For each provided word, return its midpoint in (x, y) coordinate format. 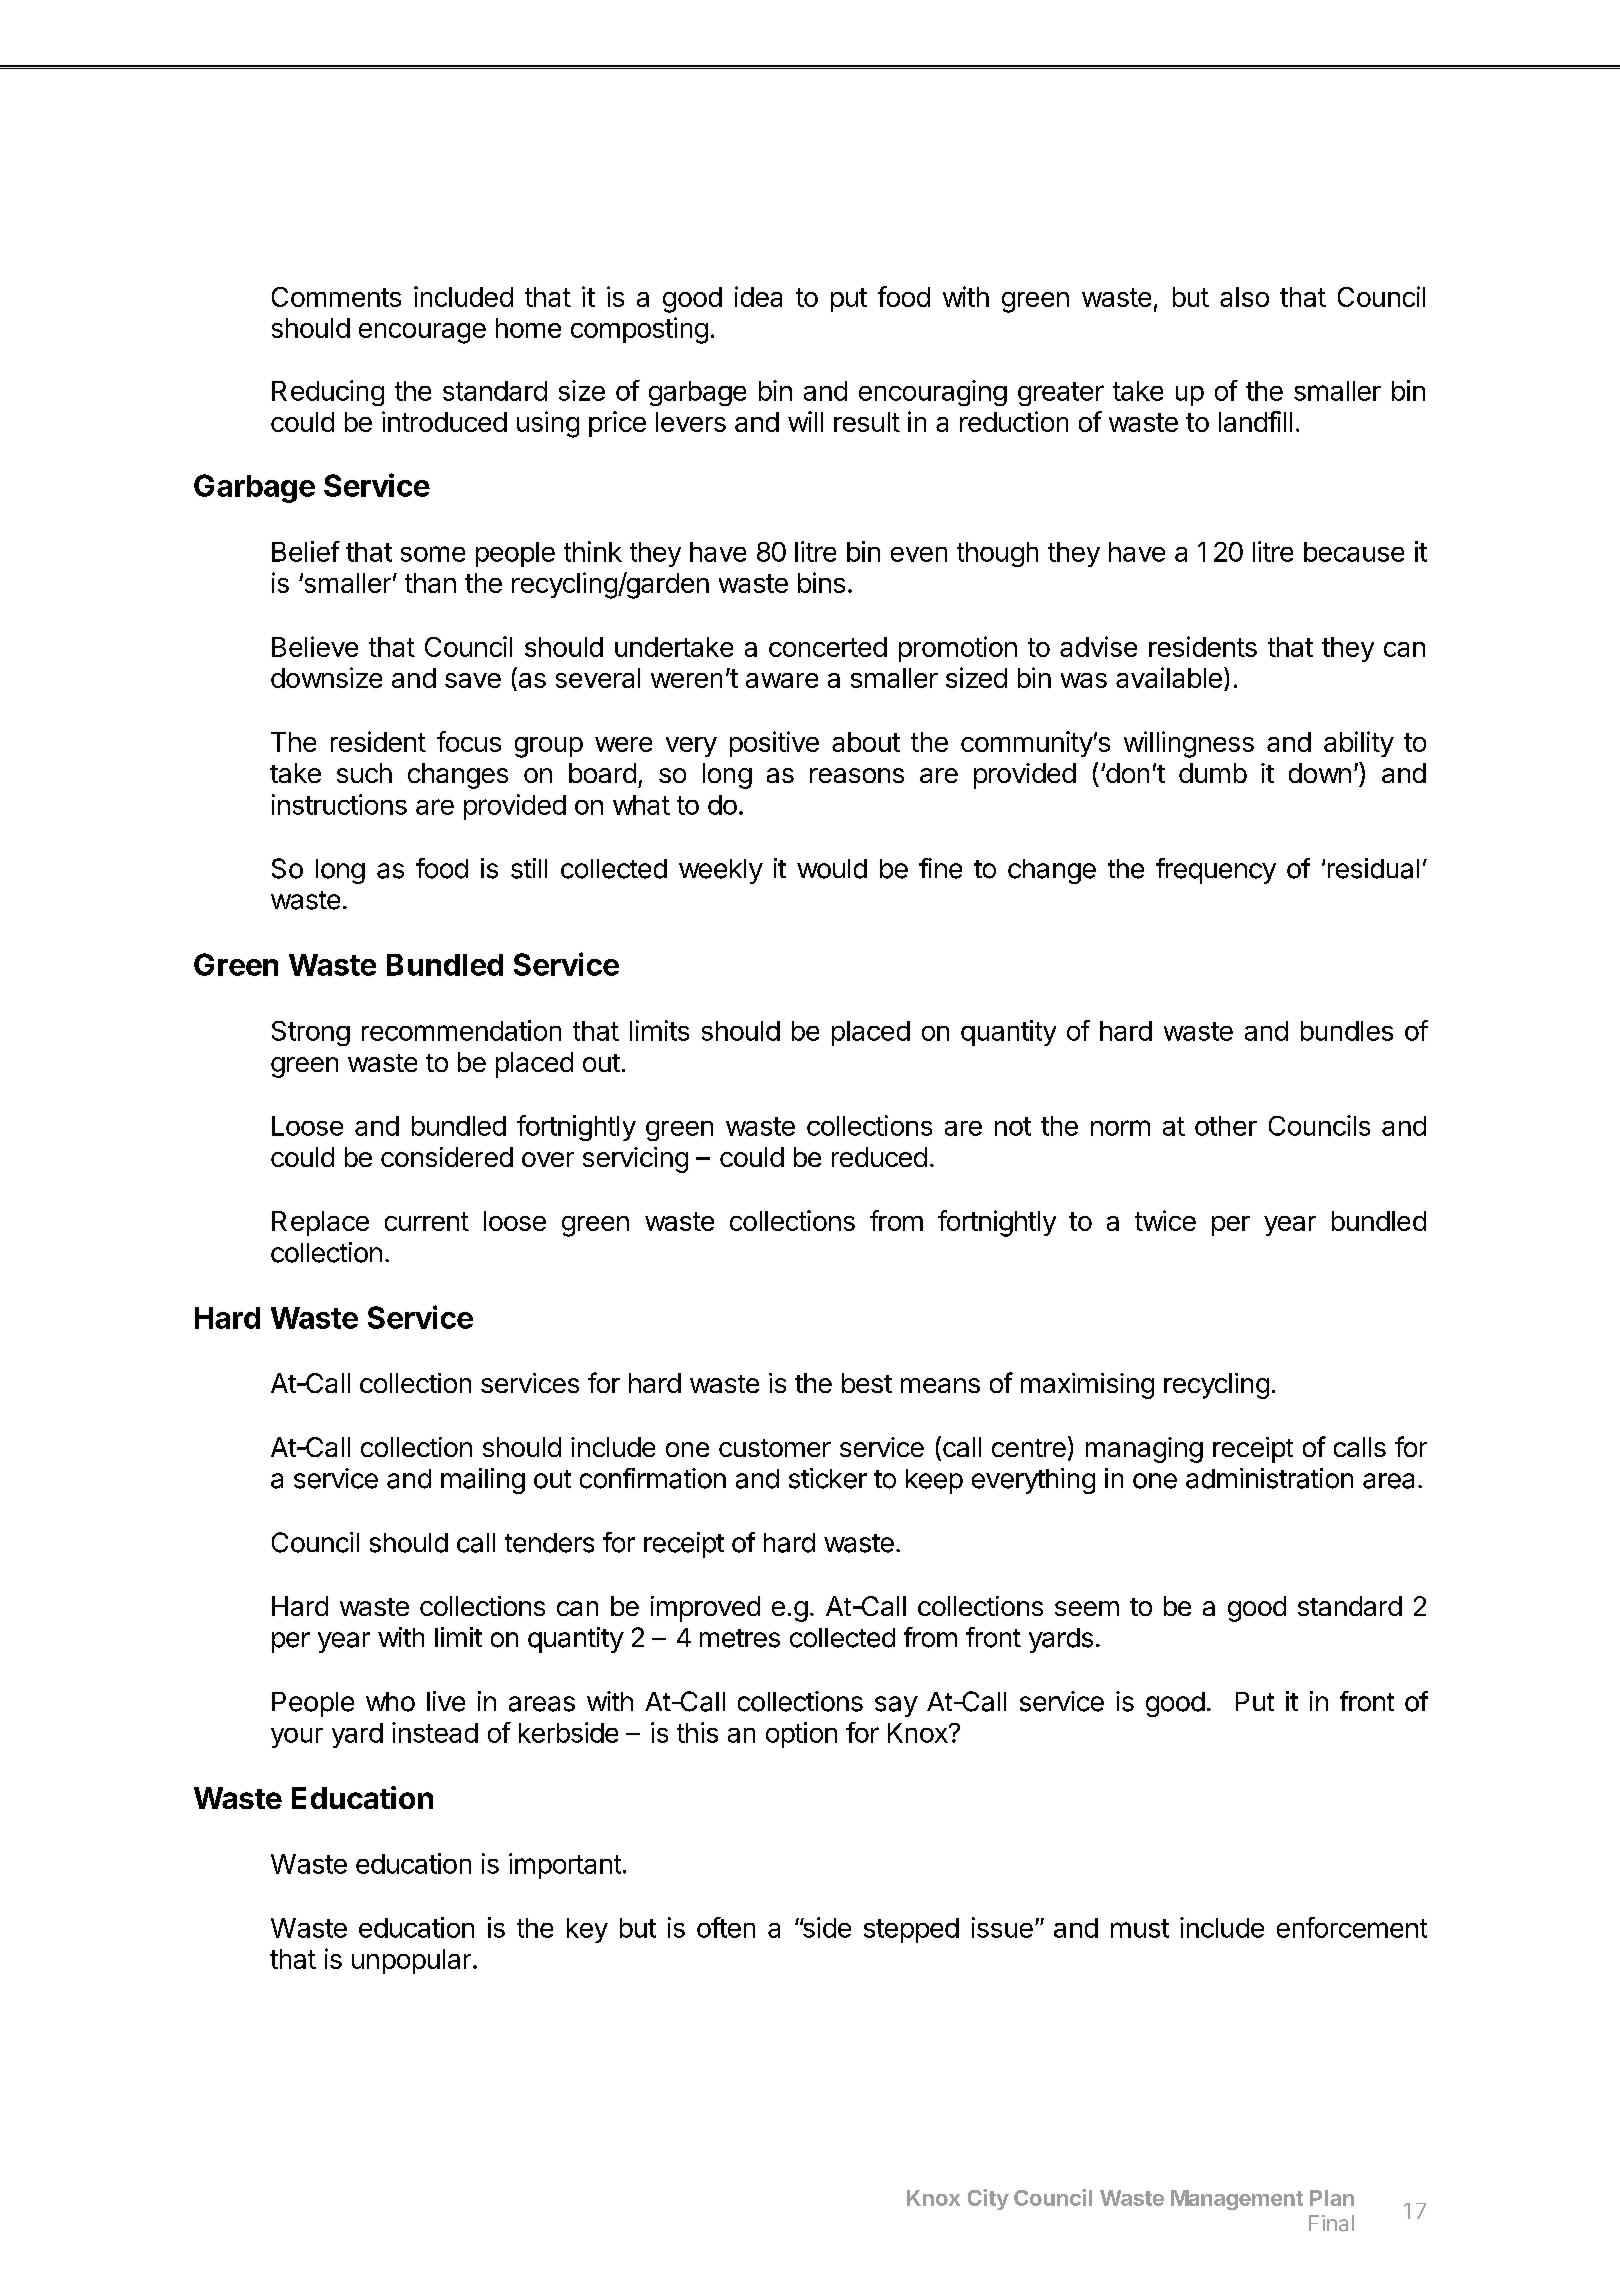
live (446, 1701)
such (364, 773)
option (801, 1735)
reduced (879, 1157)
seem (1087, 1608)
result (867, 422)
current (427, 1221)
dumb (1213, 773)
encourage (422, 333)
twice (1165, 1220)
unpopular (411, 1961)
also (1244, 297)
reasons (857, 775)
